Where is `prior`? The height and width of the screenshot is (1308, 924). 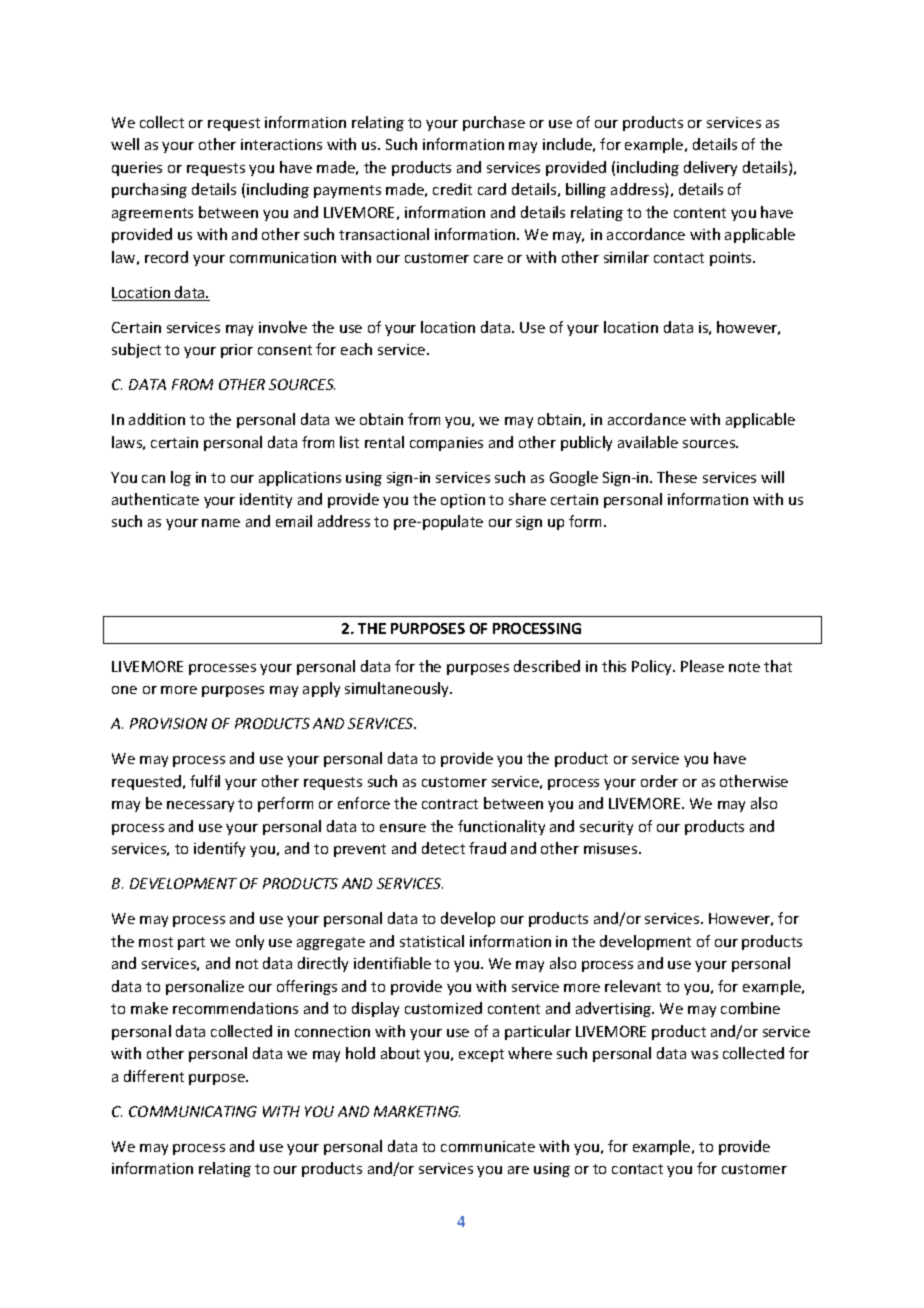
prior is located at coordinates (237, 351).
